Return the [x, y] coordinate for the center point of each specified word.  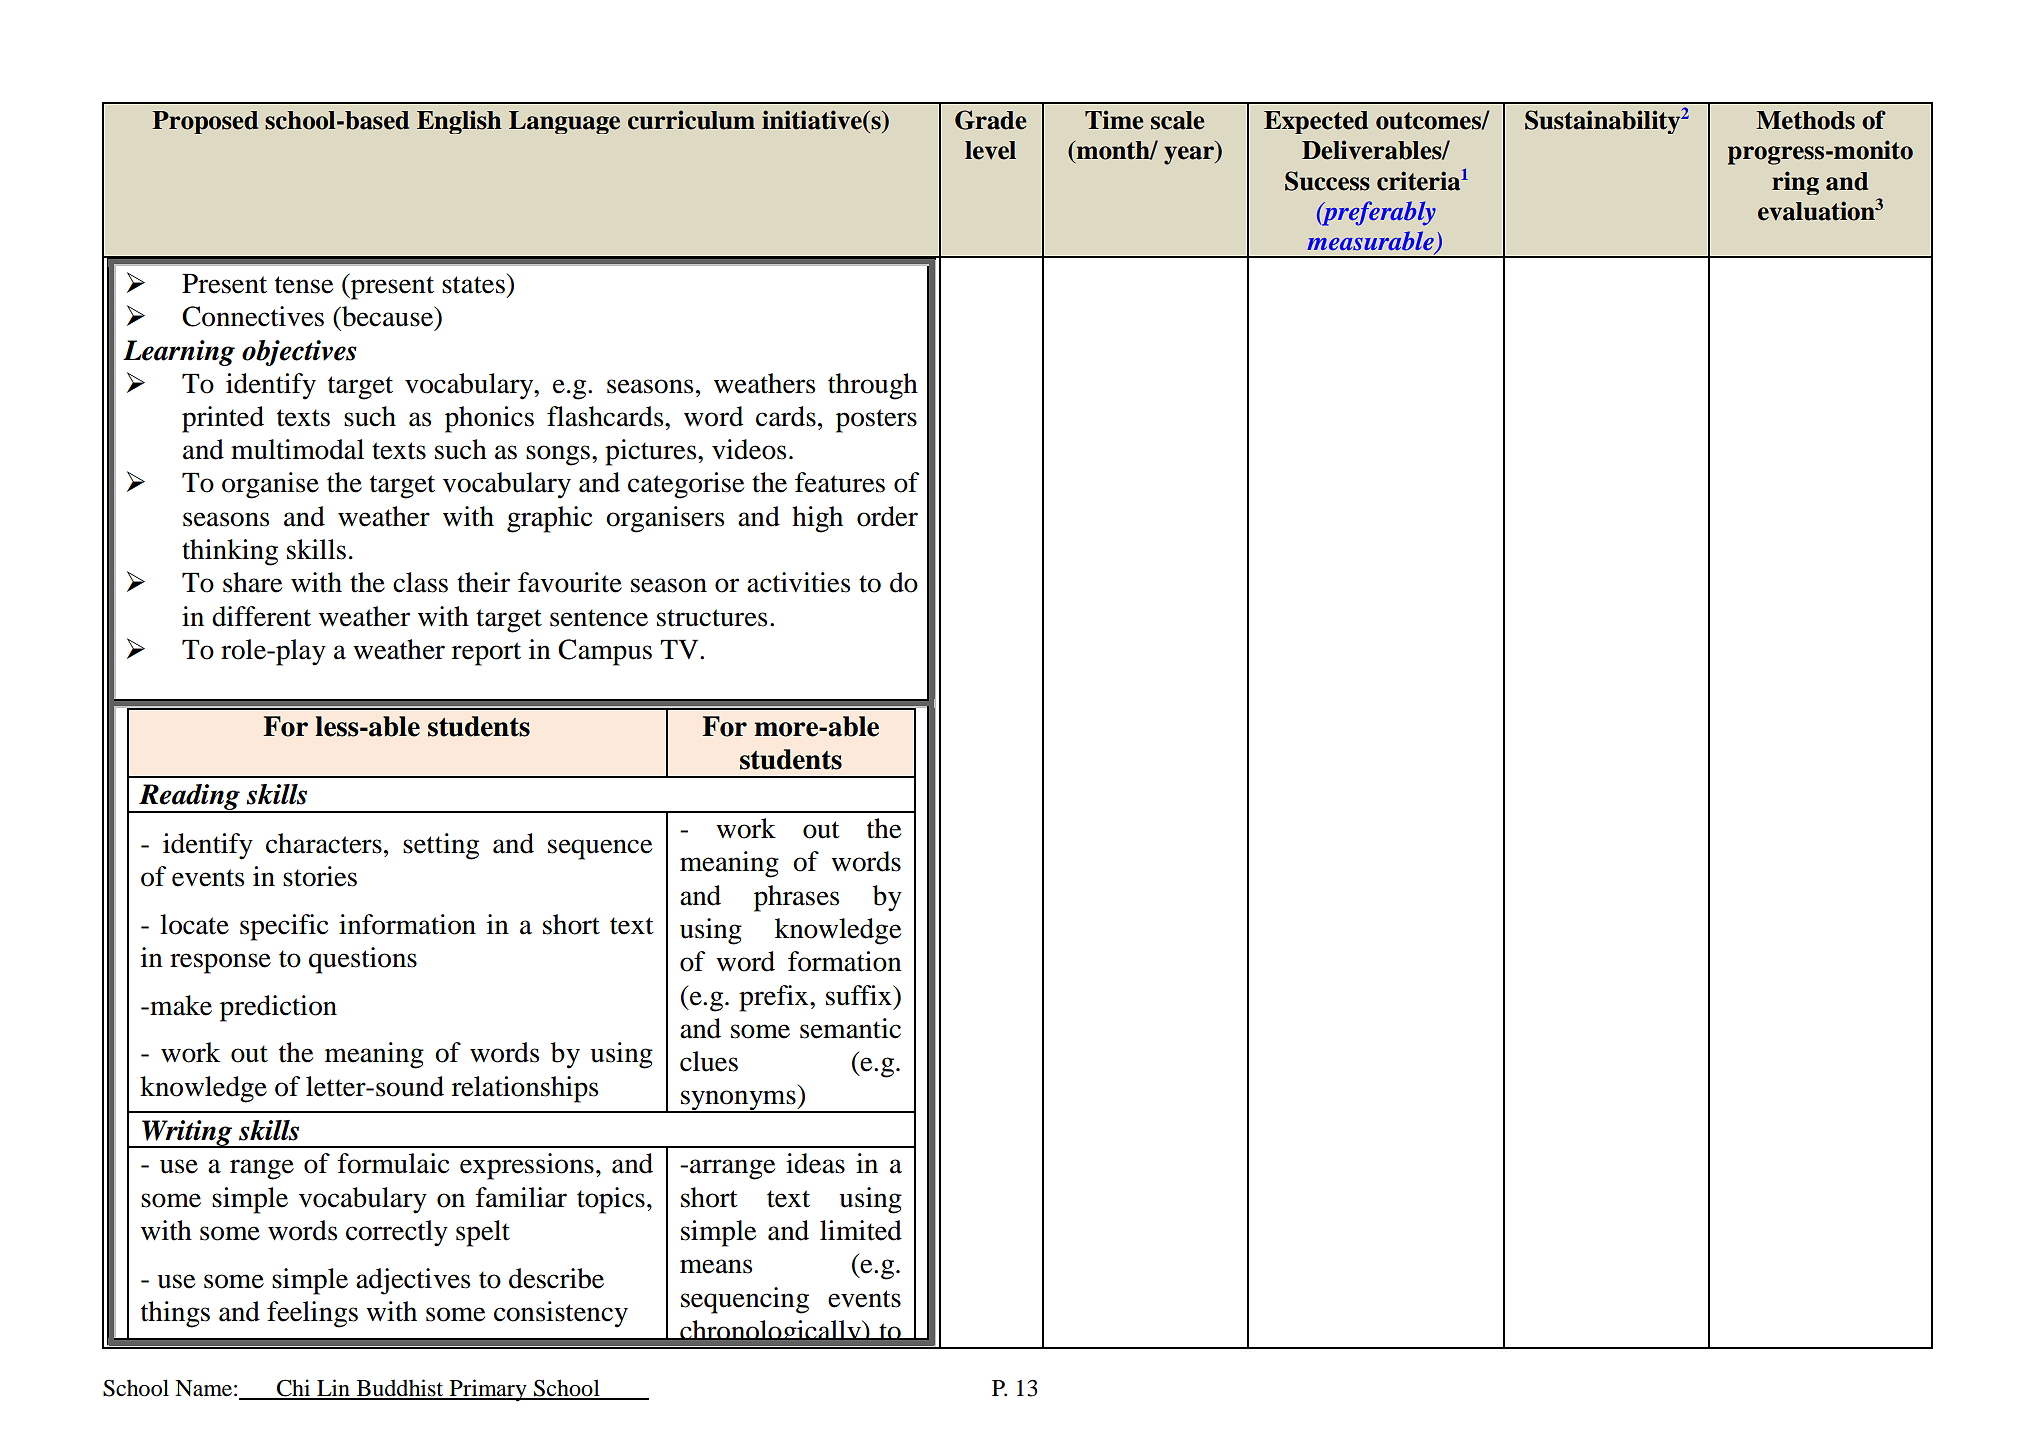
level [990, 150]
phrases [796, 898]
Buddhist [400, 1389]
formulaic [393, 1163]
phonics [489, 419]
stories [320, 876]
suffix [860, 995]
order [887, 516]
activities [798, 582]
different [261, 616]
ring [1795, 183]
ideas [815, 1163]
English [459, 122]
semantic [850, 1028]
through [873, 386]
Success [1327, 181]
